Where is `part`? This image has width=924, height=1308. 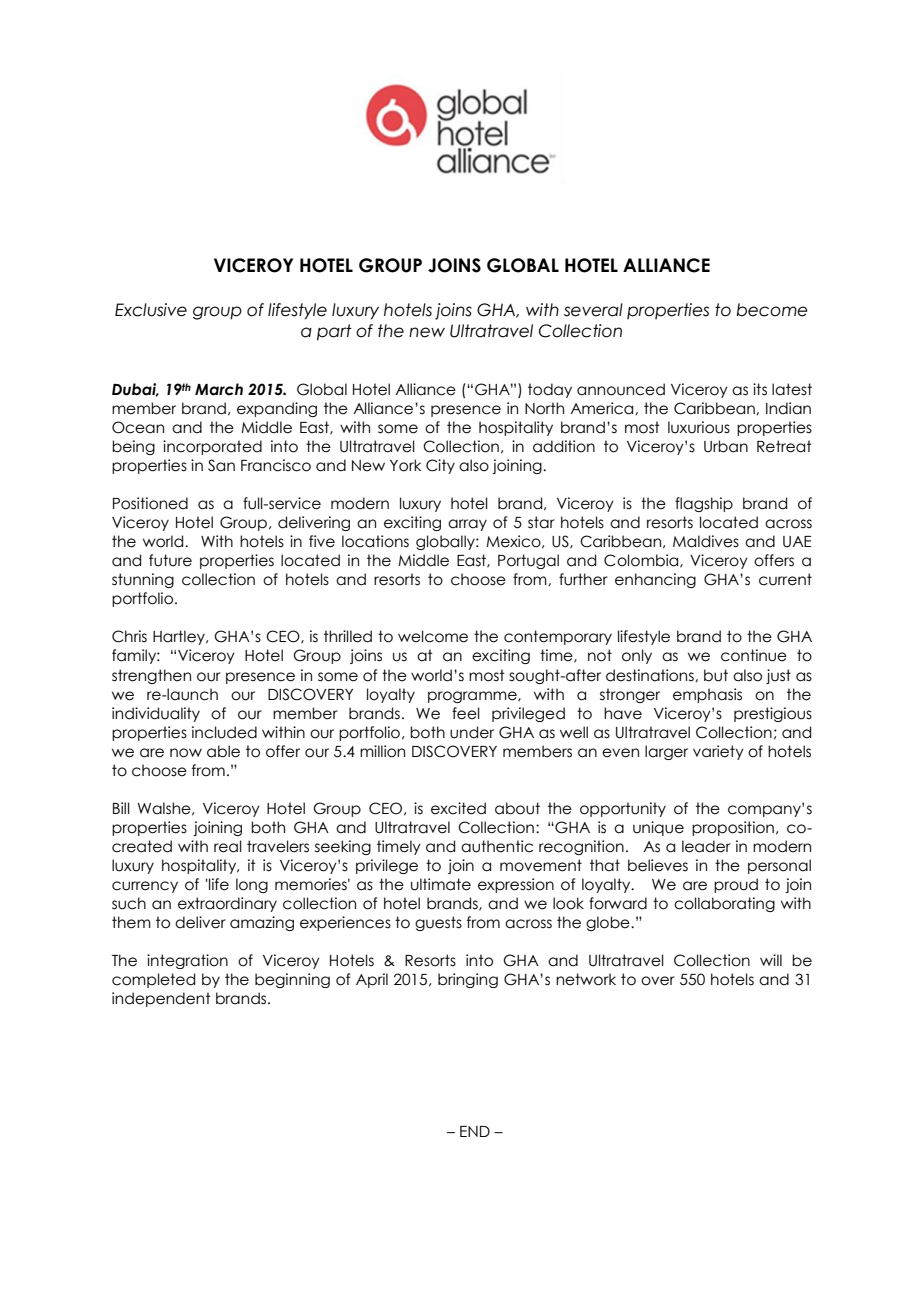 part is located at coordinates (334, 332).
